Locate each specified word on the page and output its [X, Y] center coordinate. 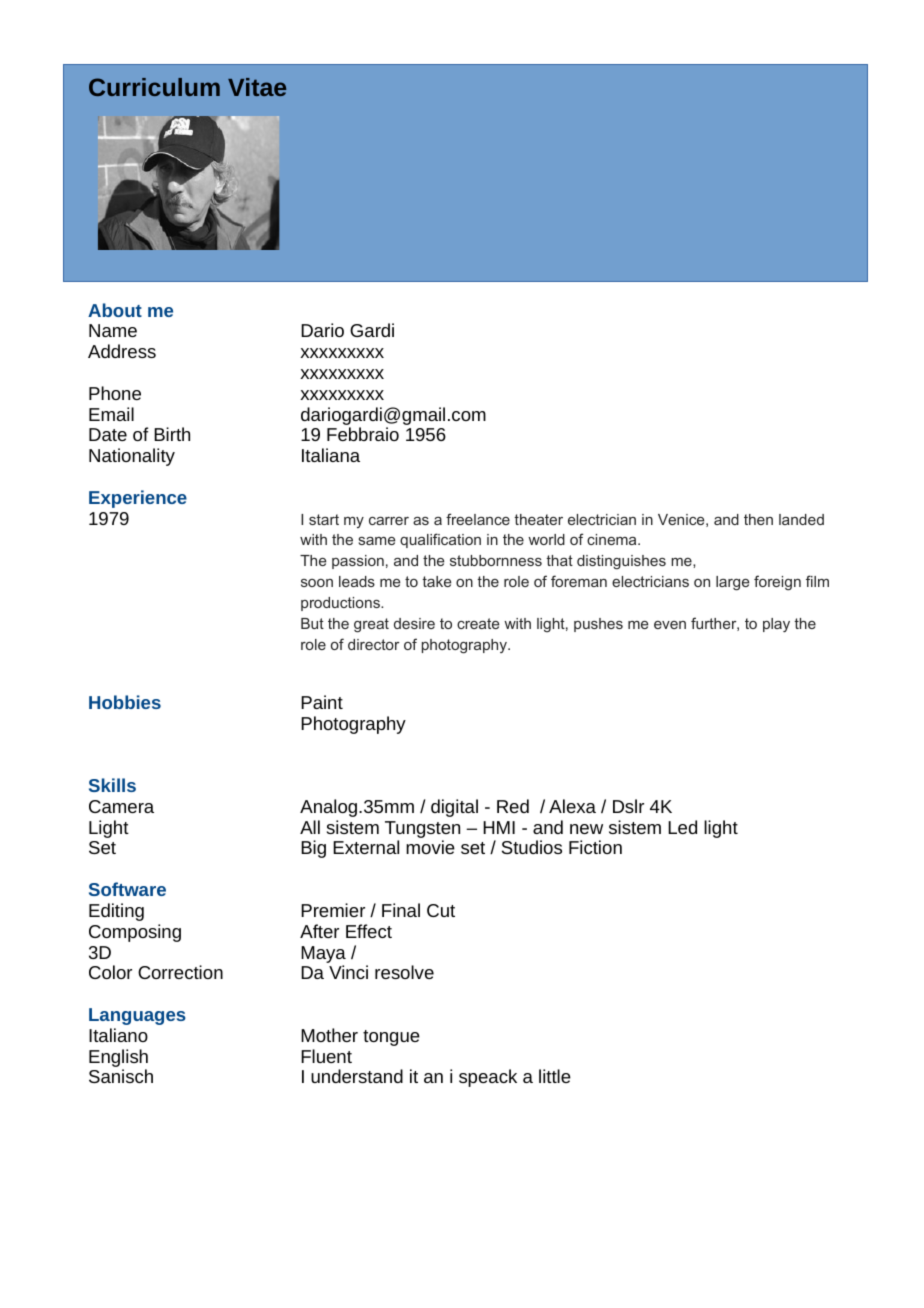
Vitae [257, 87]
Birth [172, 434]
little [555, 1076]
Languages [137, 1016]
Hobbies [125, 702]
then [758, 519]
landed [801, 519]
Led [682, 827]
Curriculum [154, 87]
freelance [478, 519]
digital [454, 808]
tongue [391, 1038]
